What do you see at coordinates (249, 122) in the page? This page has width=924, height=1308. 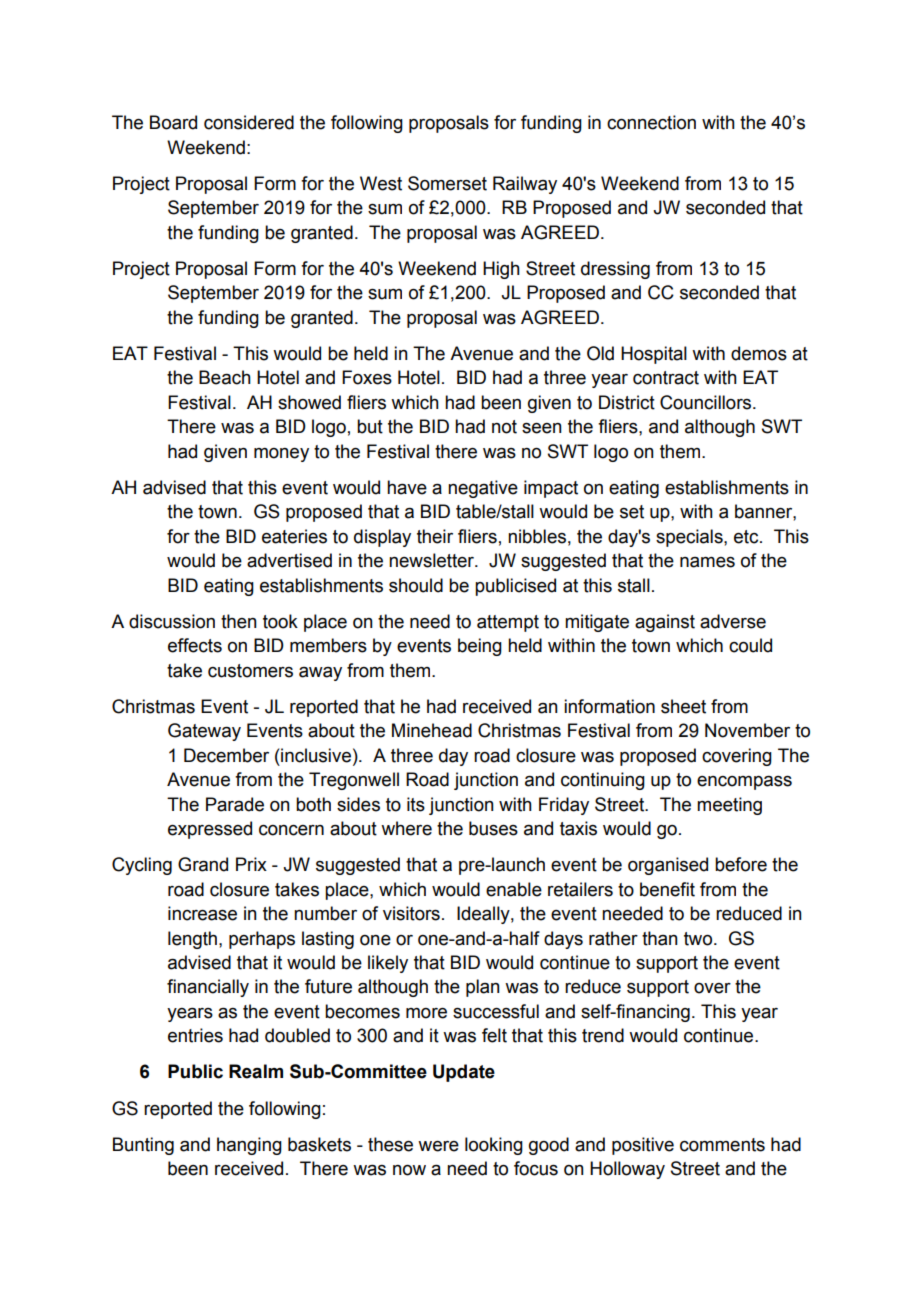 I see `considered` at bounding box center [249, 122].
